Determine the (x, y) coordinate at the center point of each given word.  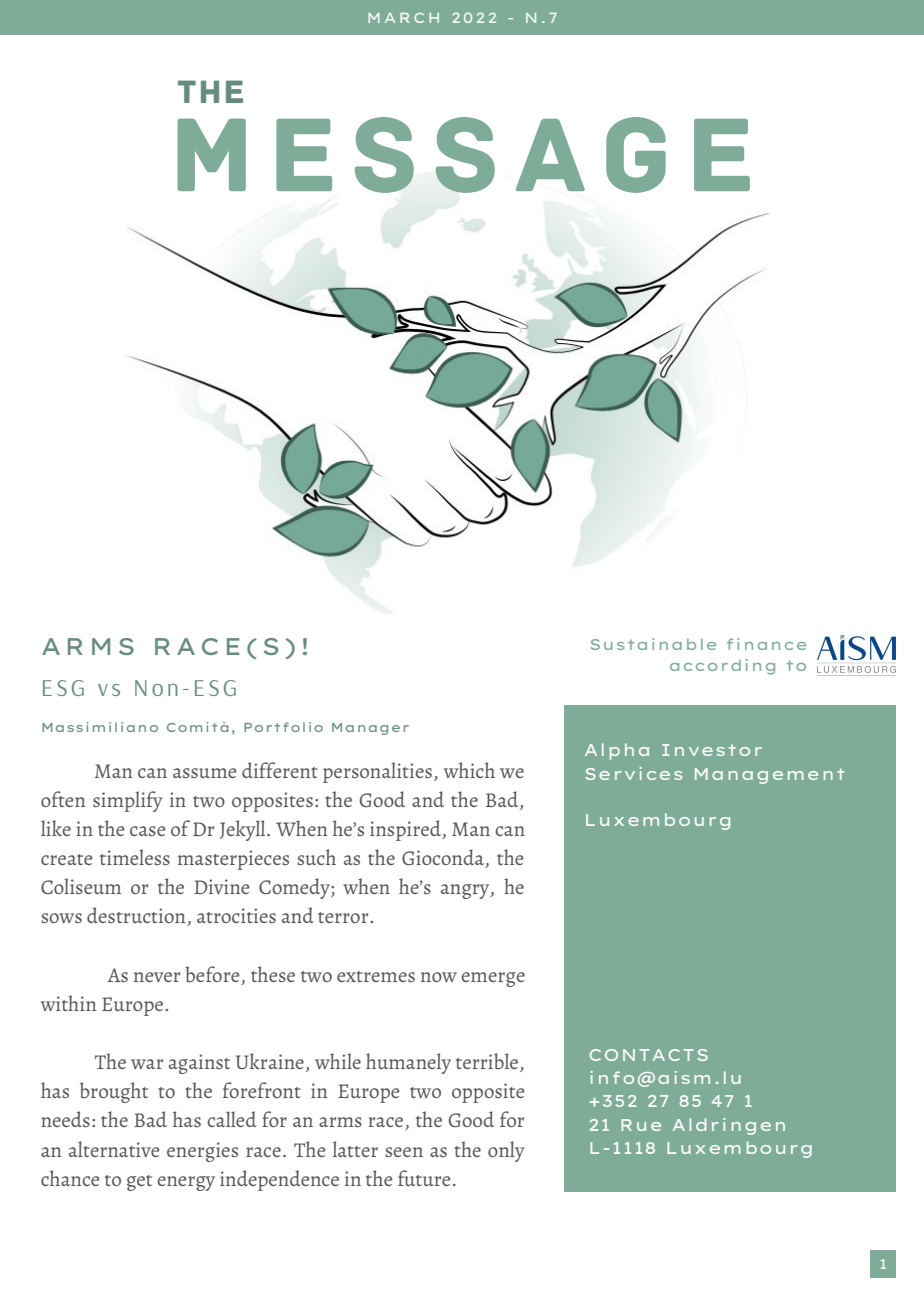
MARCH (403, 18)
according (722, 667)
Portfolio (283, 727)
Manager (370, 729)
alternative (114, 1149)
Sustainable (653, 644)
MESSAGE (463, 155)
